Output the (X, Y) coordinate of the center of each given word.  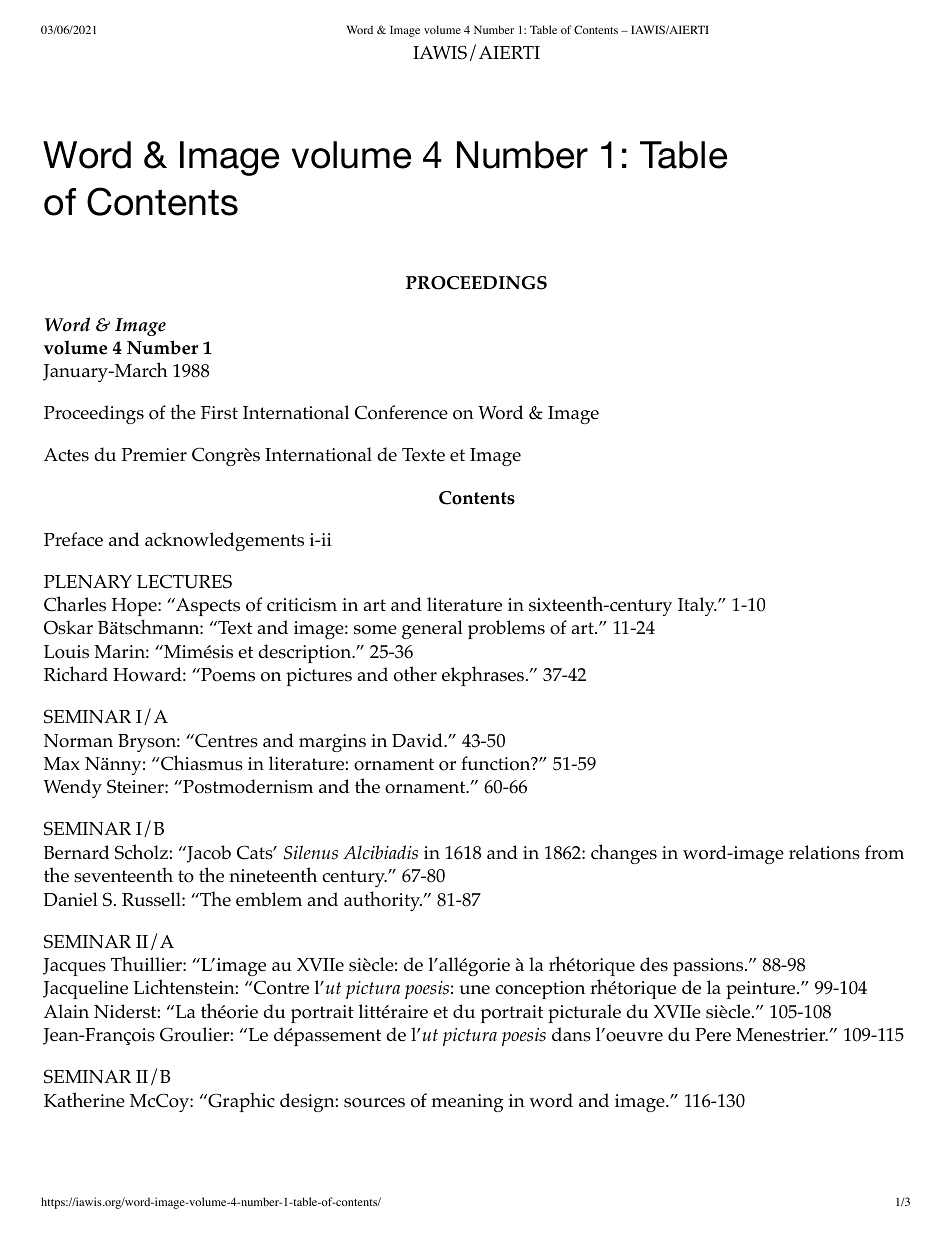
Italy (697, 606)
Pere (713, 1034)
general (432, 629)
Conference (401, 412)
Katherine (84, 1099)
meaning (467, 1103)
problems (506, 629)
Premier (154, 454)
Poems (227, 675)
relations (824, 852)
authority (383, 901)
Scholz (142, 852)
